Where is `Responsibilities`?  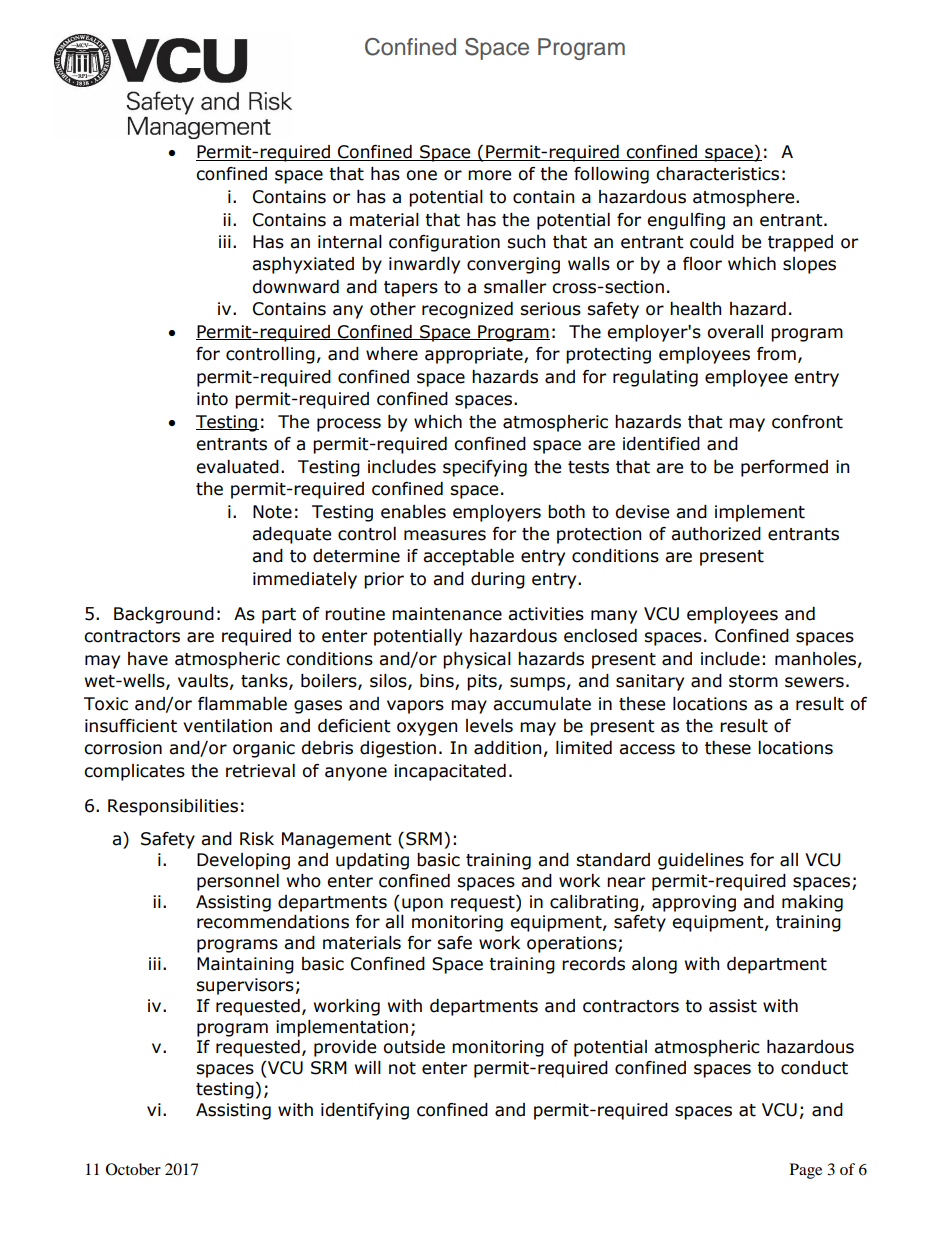
Responsibilities is located at coordinates (173, 807).
